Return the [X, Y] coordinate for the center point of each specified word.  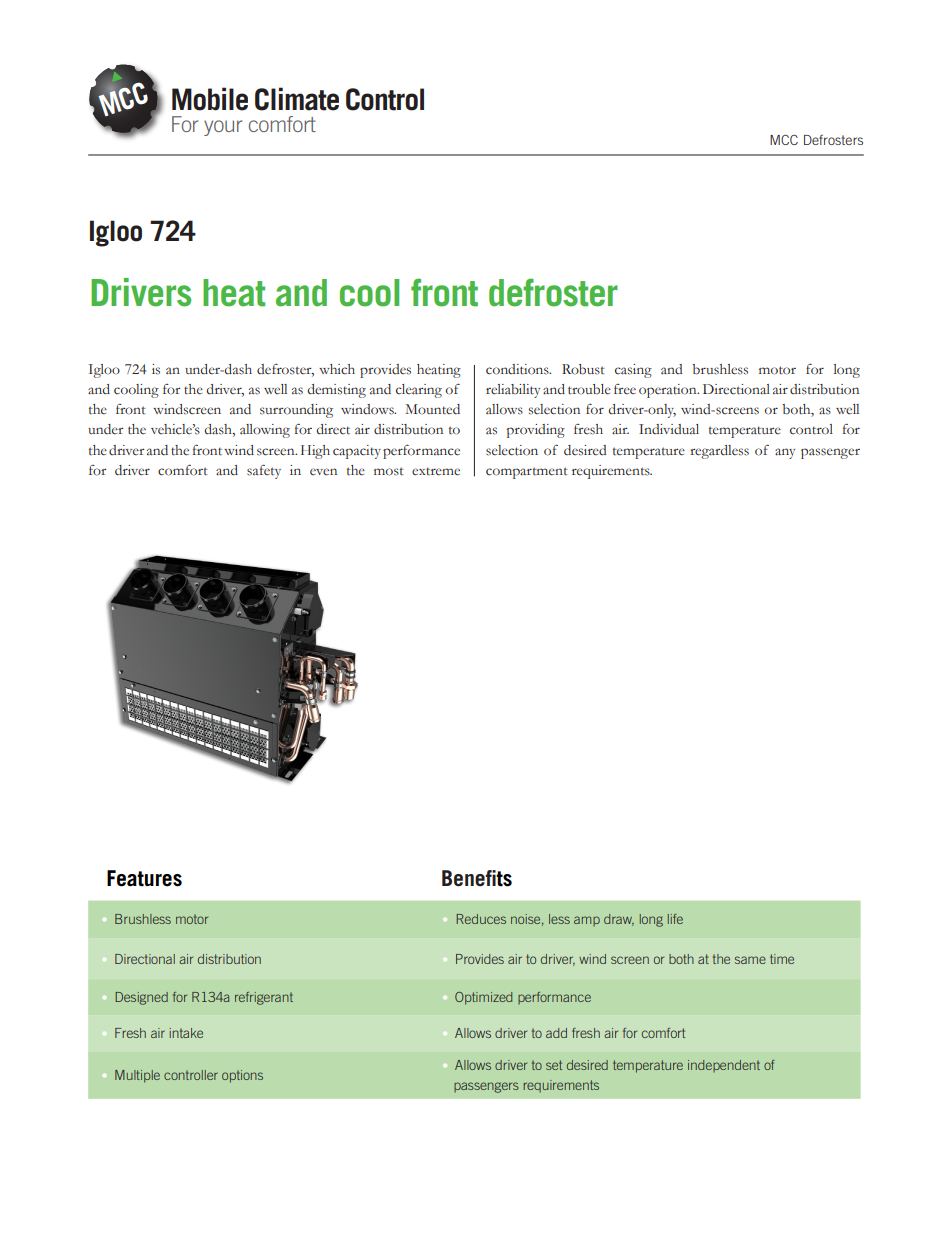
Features [144, 878]
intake [186, 1033]
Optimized [483, 998]
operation [669, 391]
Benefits [477, 878]
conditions [518, 369]
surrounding [296, 411]
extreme [436, 471]
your [223, 128]
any [785, 453]
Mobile [210, 99]
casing [633, 371]
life [675, 919]
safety [264, 472]
